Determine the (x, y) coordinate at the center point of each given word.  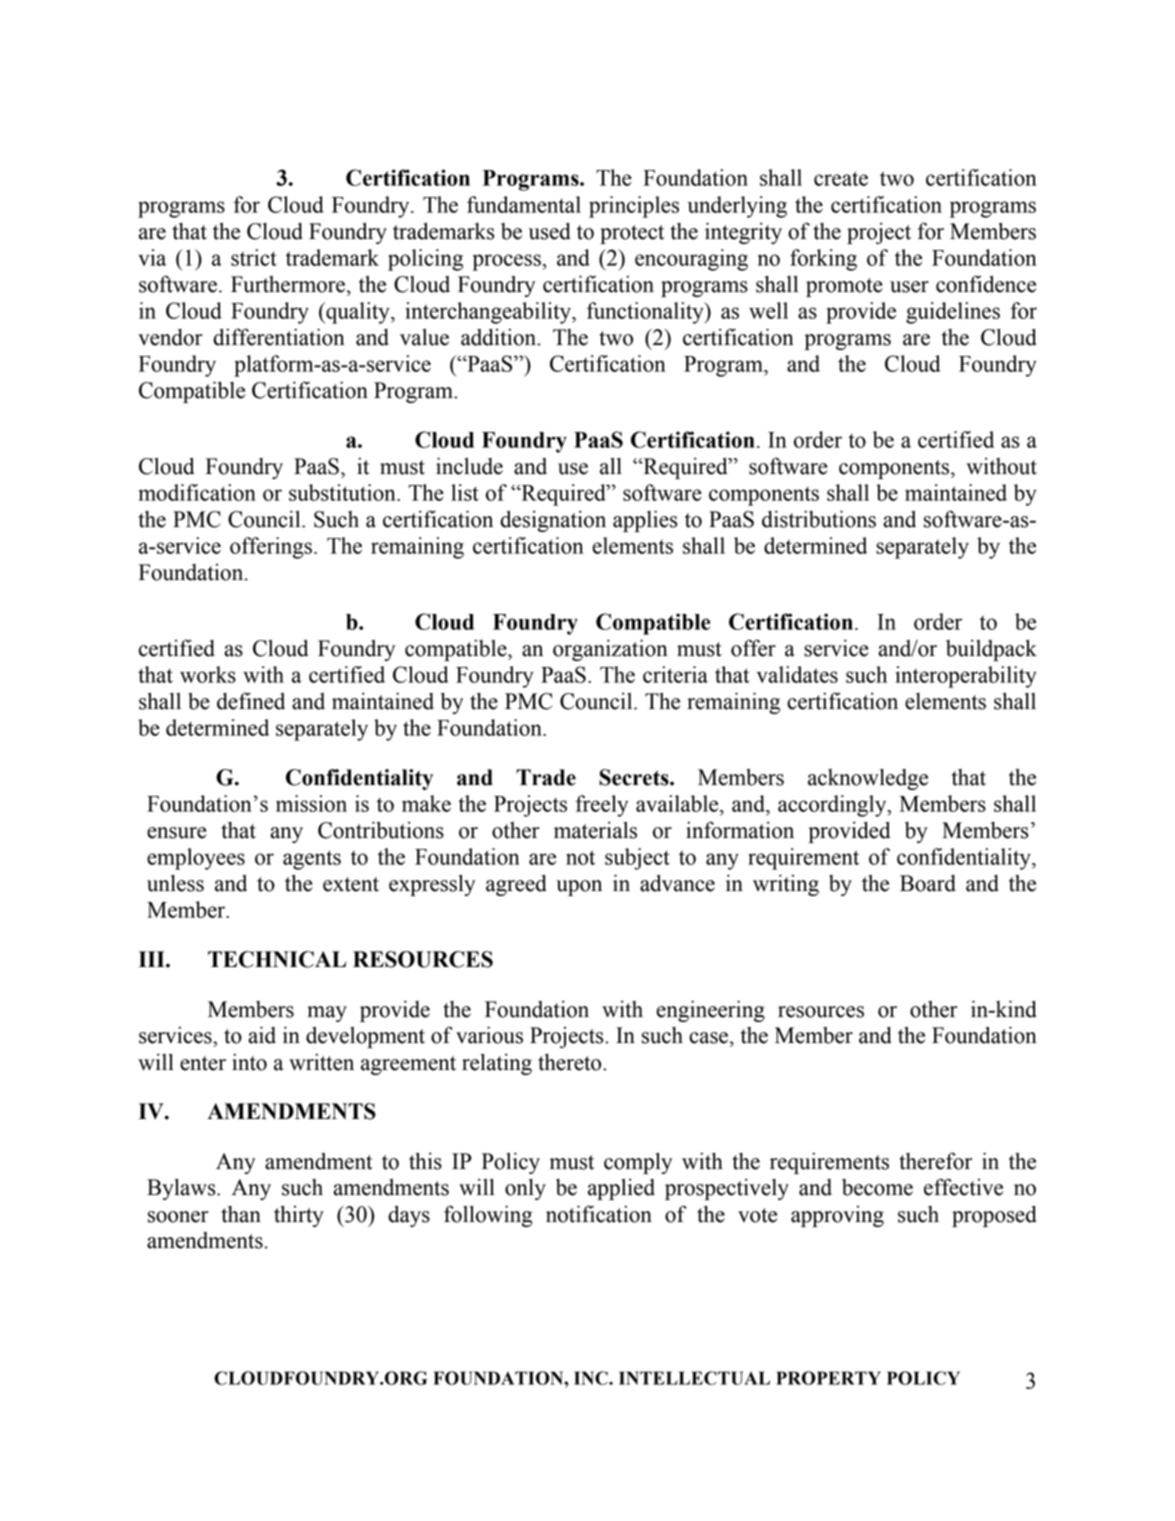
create (841, 178)
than (241, 1214)
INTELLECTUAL (694, 1378)
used (550, 231)
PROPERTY (828, 1378)
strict (254, 257)
